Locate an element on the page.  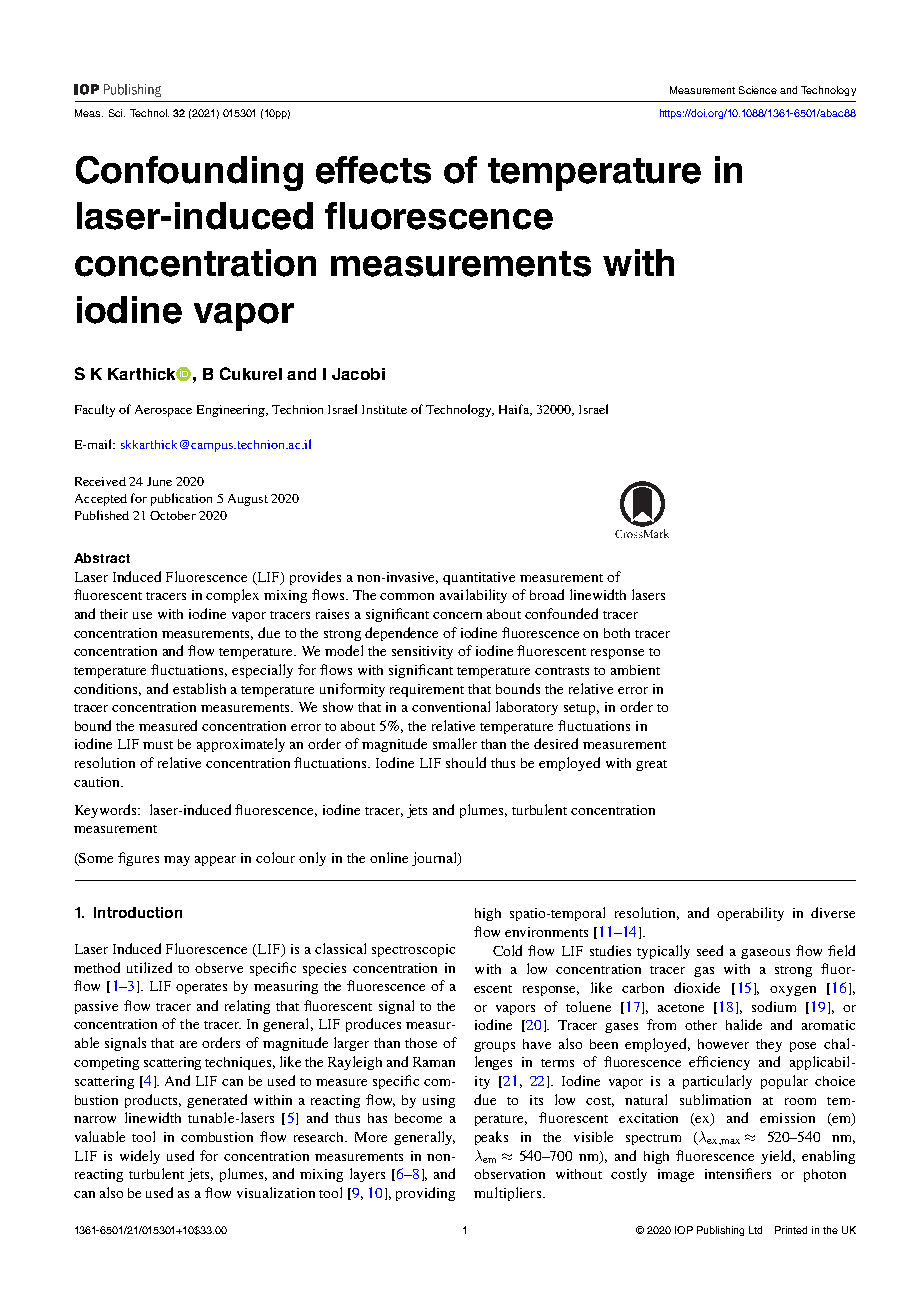
Haifa is located at coordinates (515, 410).
